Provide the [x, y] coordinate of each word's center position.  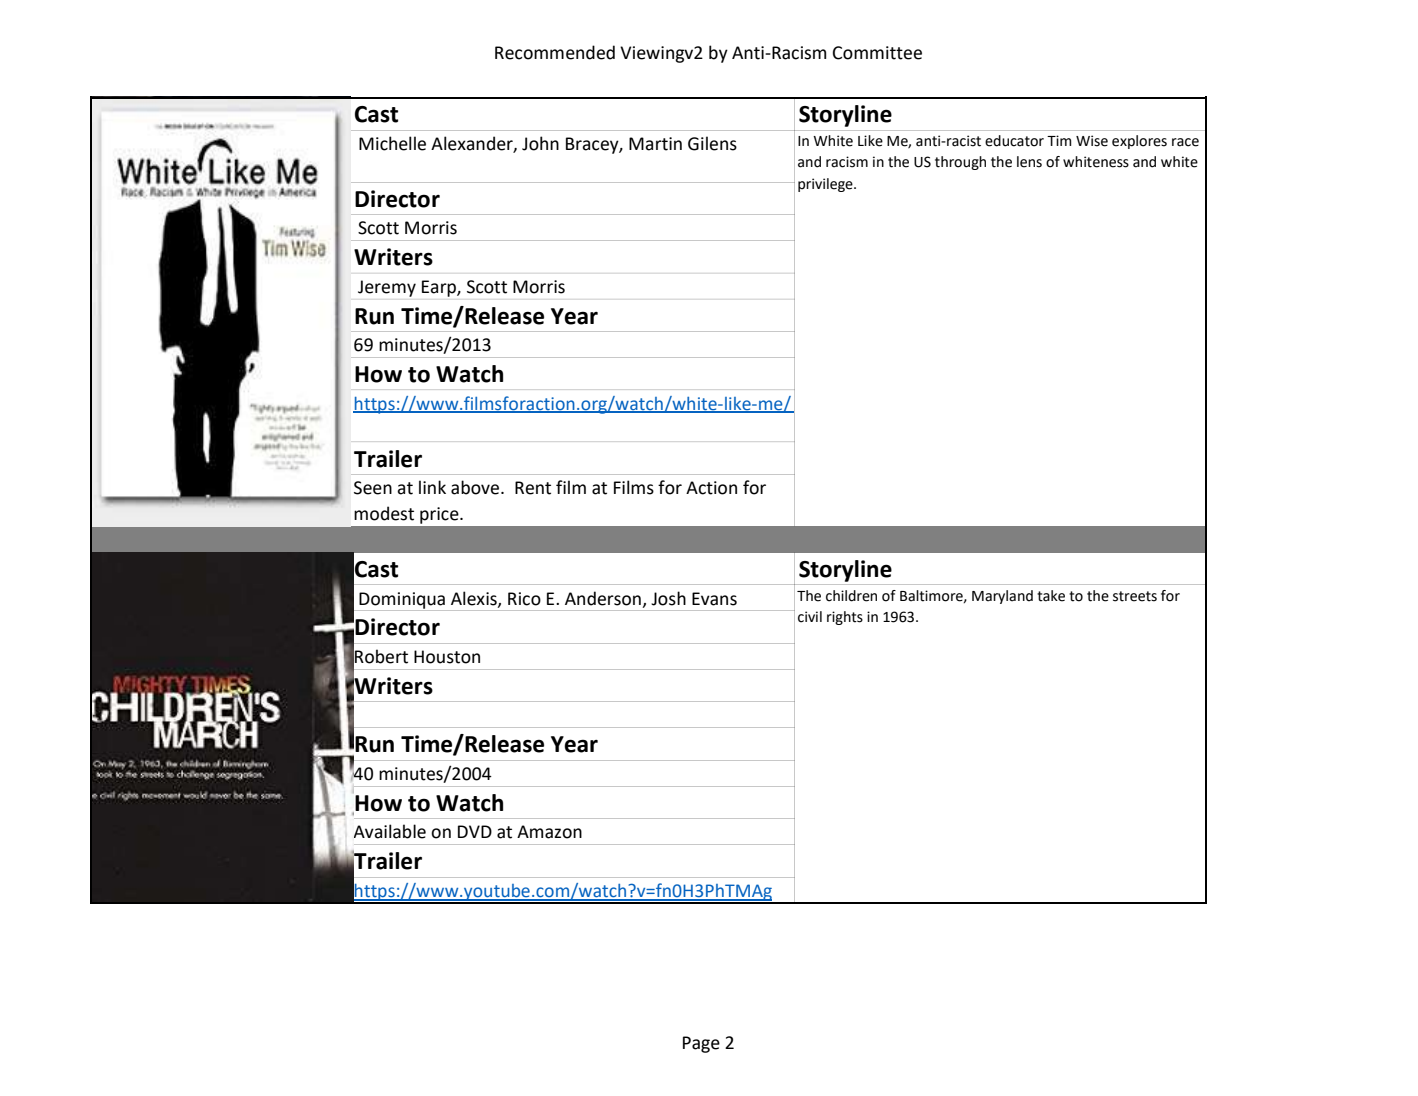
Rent [533, 488]
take [1051, 596]
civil [810, 617]
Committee [877, 53]
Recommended [555, 52]
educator [1014, 141]
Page [701, 1044]
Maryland [1002, 597]
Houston [447, 657]
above [476, 487]
